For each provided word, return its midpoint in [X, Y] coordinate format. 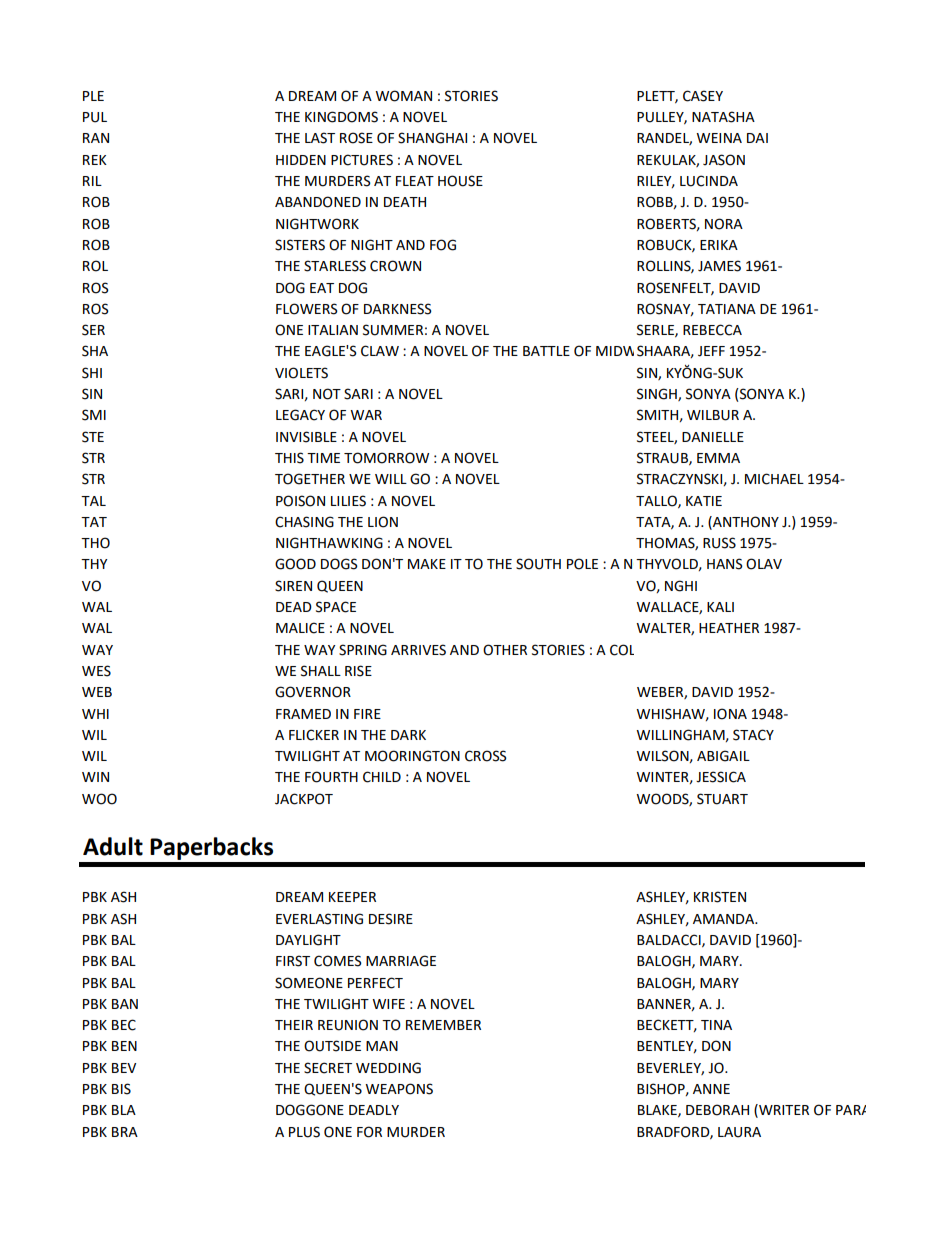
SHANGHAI [432, 138]
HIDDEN [301, 160]
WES [96, 671]
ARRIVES [418, 650]
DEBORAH [717, 1110]
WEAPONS [399, 1089]
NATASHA [723, 117]
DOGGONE [310, 1110]
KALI [720, 607]
